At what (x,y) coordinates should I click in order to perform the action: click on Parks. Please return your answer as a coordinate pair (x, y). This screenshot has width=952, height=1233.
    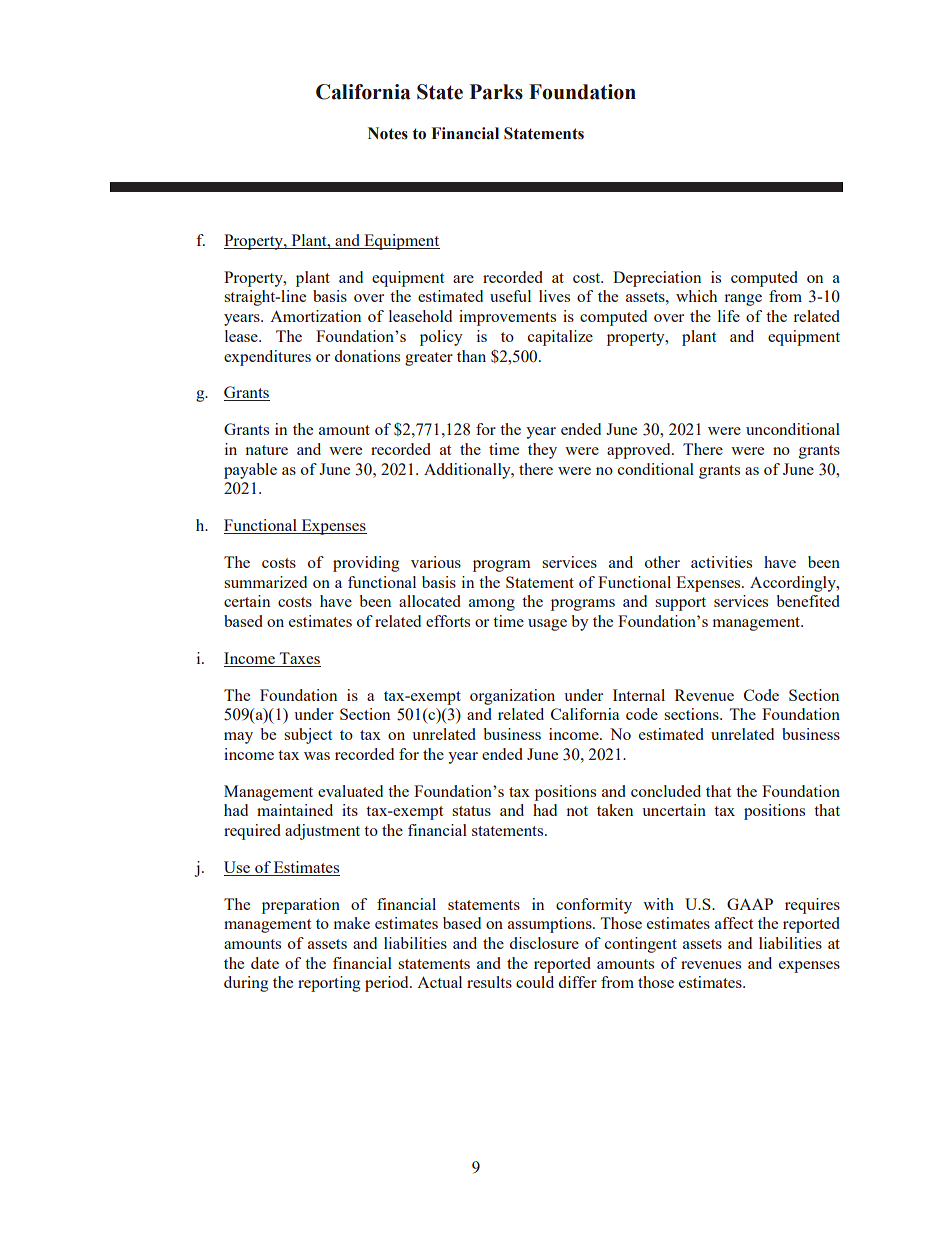
    Looking at the image, I should click on (496, 92).
